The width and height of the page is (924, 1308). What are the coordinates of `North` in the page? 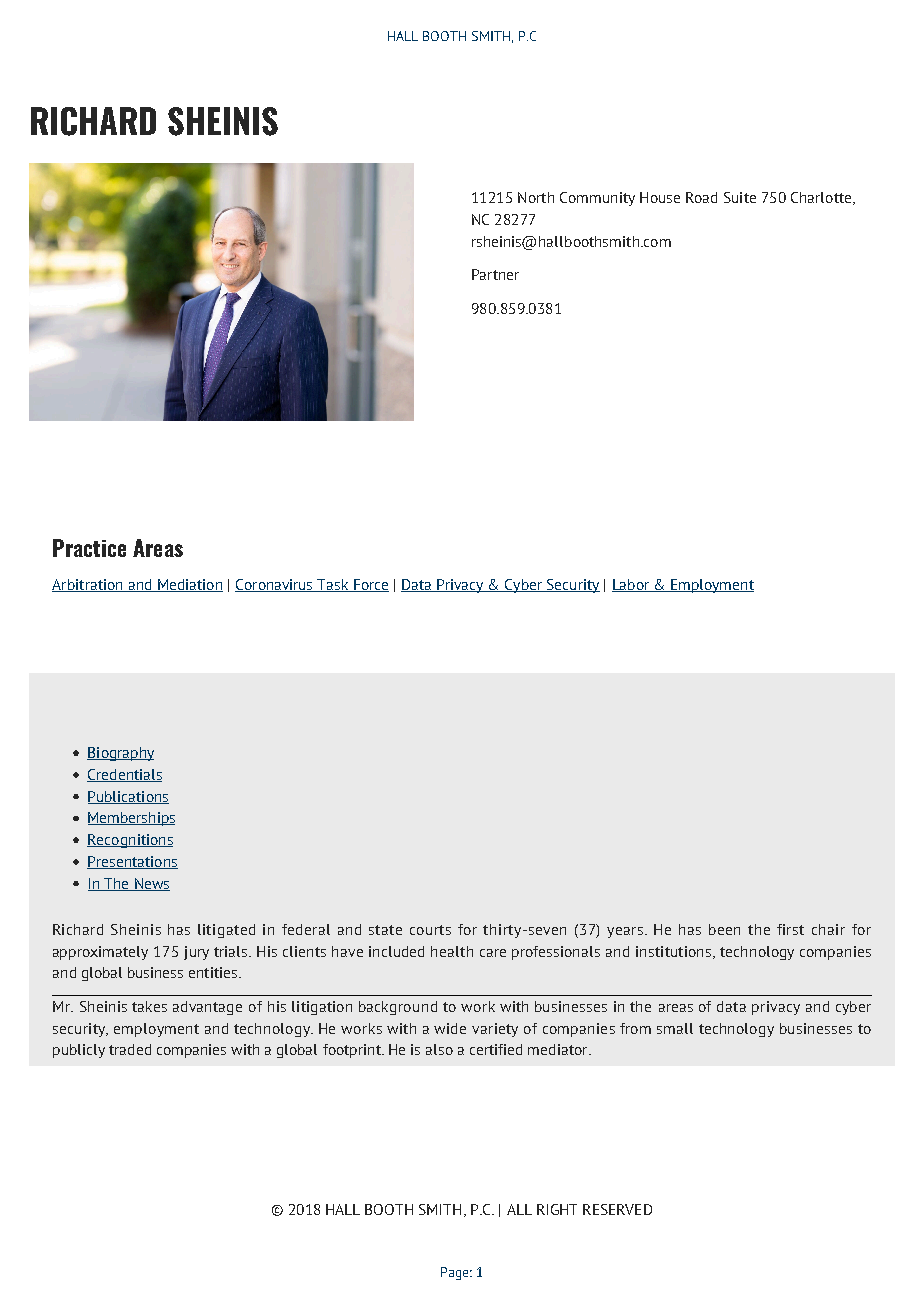 It's located at (536, 197).
